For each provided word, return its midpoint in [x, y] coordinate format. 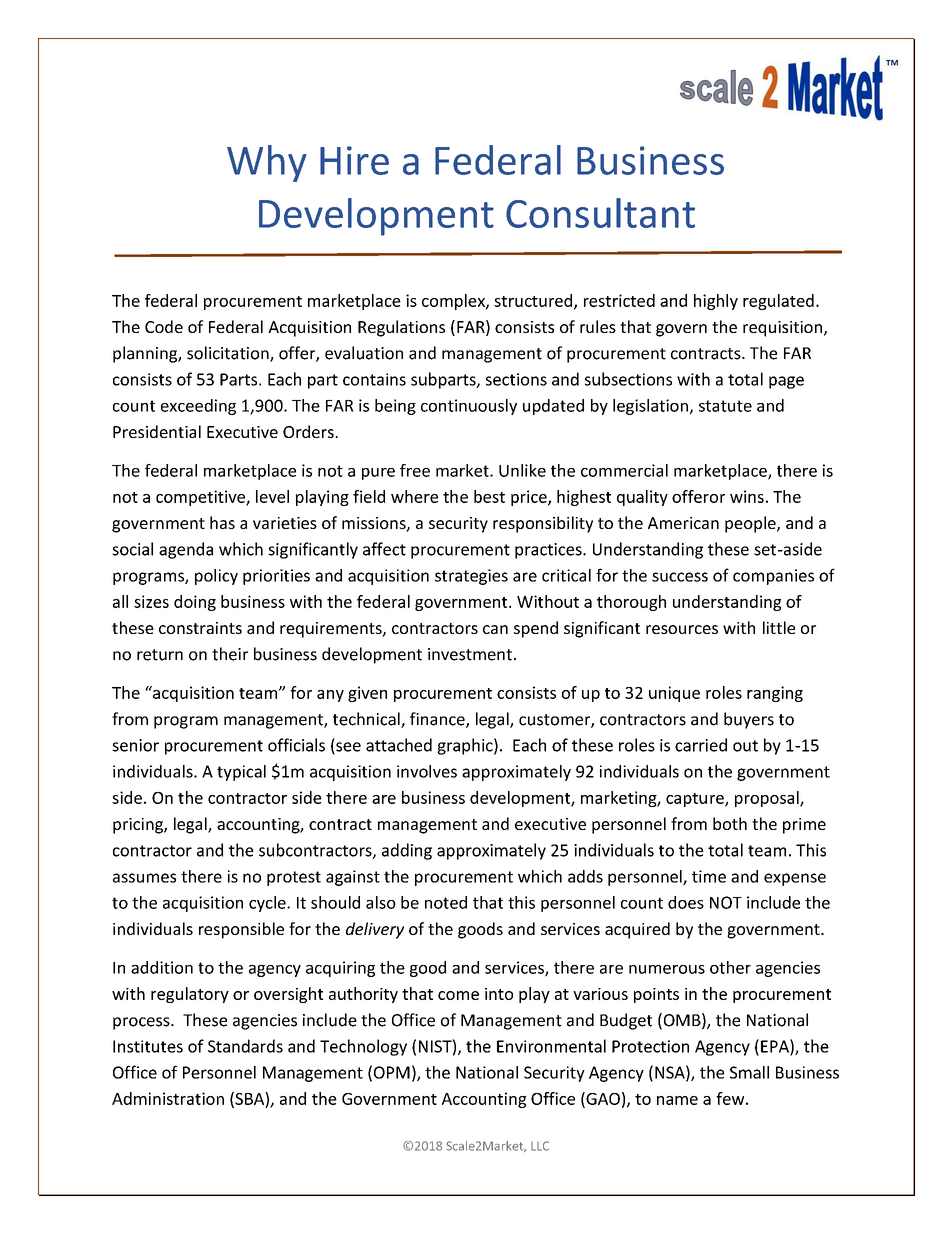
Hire [354, 160]
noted [446, 902]
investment [470, 654]
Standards [245, 1046]
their [230, 654]
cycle [268, 904]
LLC [540, 1146]
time [709, 876]
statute [725, 406]
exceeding [198, 407]
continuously [469, 407]
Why [267, 163]
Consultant [600, 213]
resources [682, 629]
